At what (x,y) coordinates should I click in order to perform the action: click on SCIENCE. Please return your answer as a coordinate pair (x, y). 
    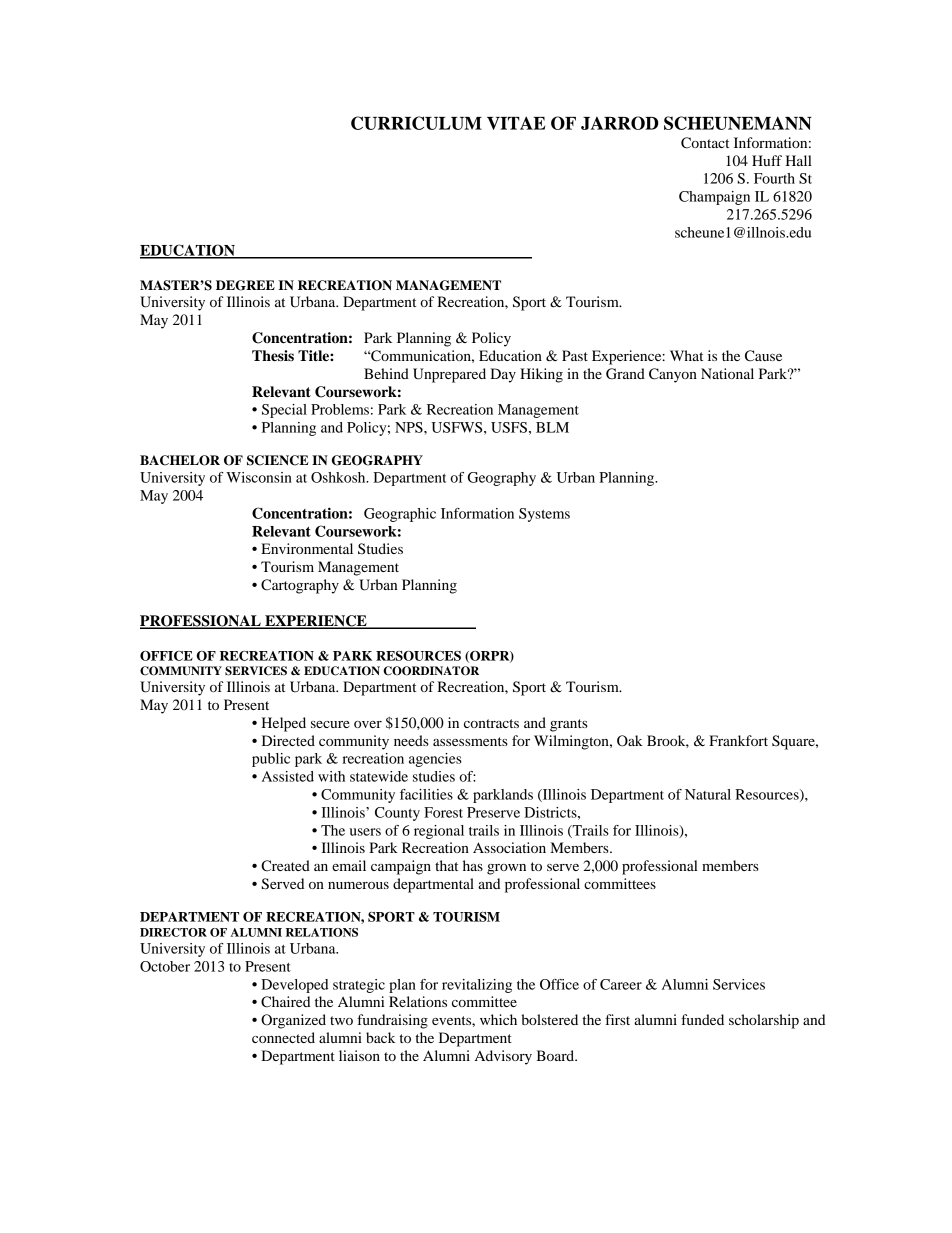
    Looking at the image, I should click on (278, 460).
